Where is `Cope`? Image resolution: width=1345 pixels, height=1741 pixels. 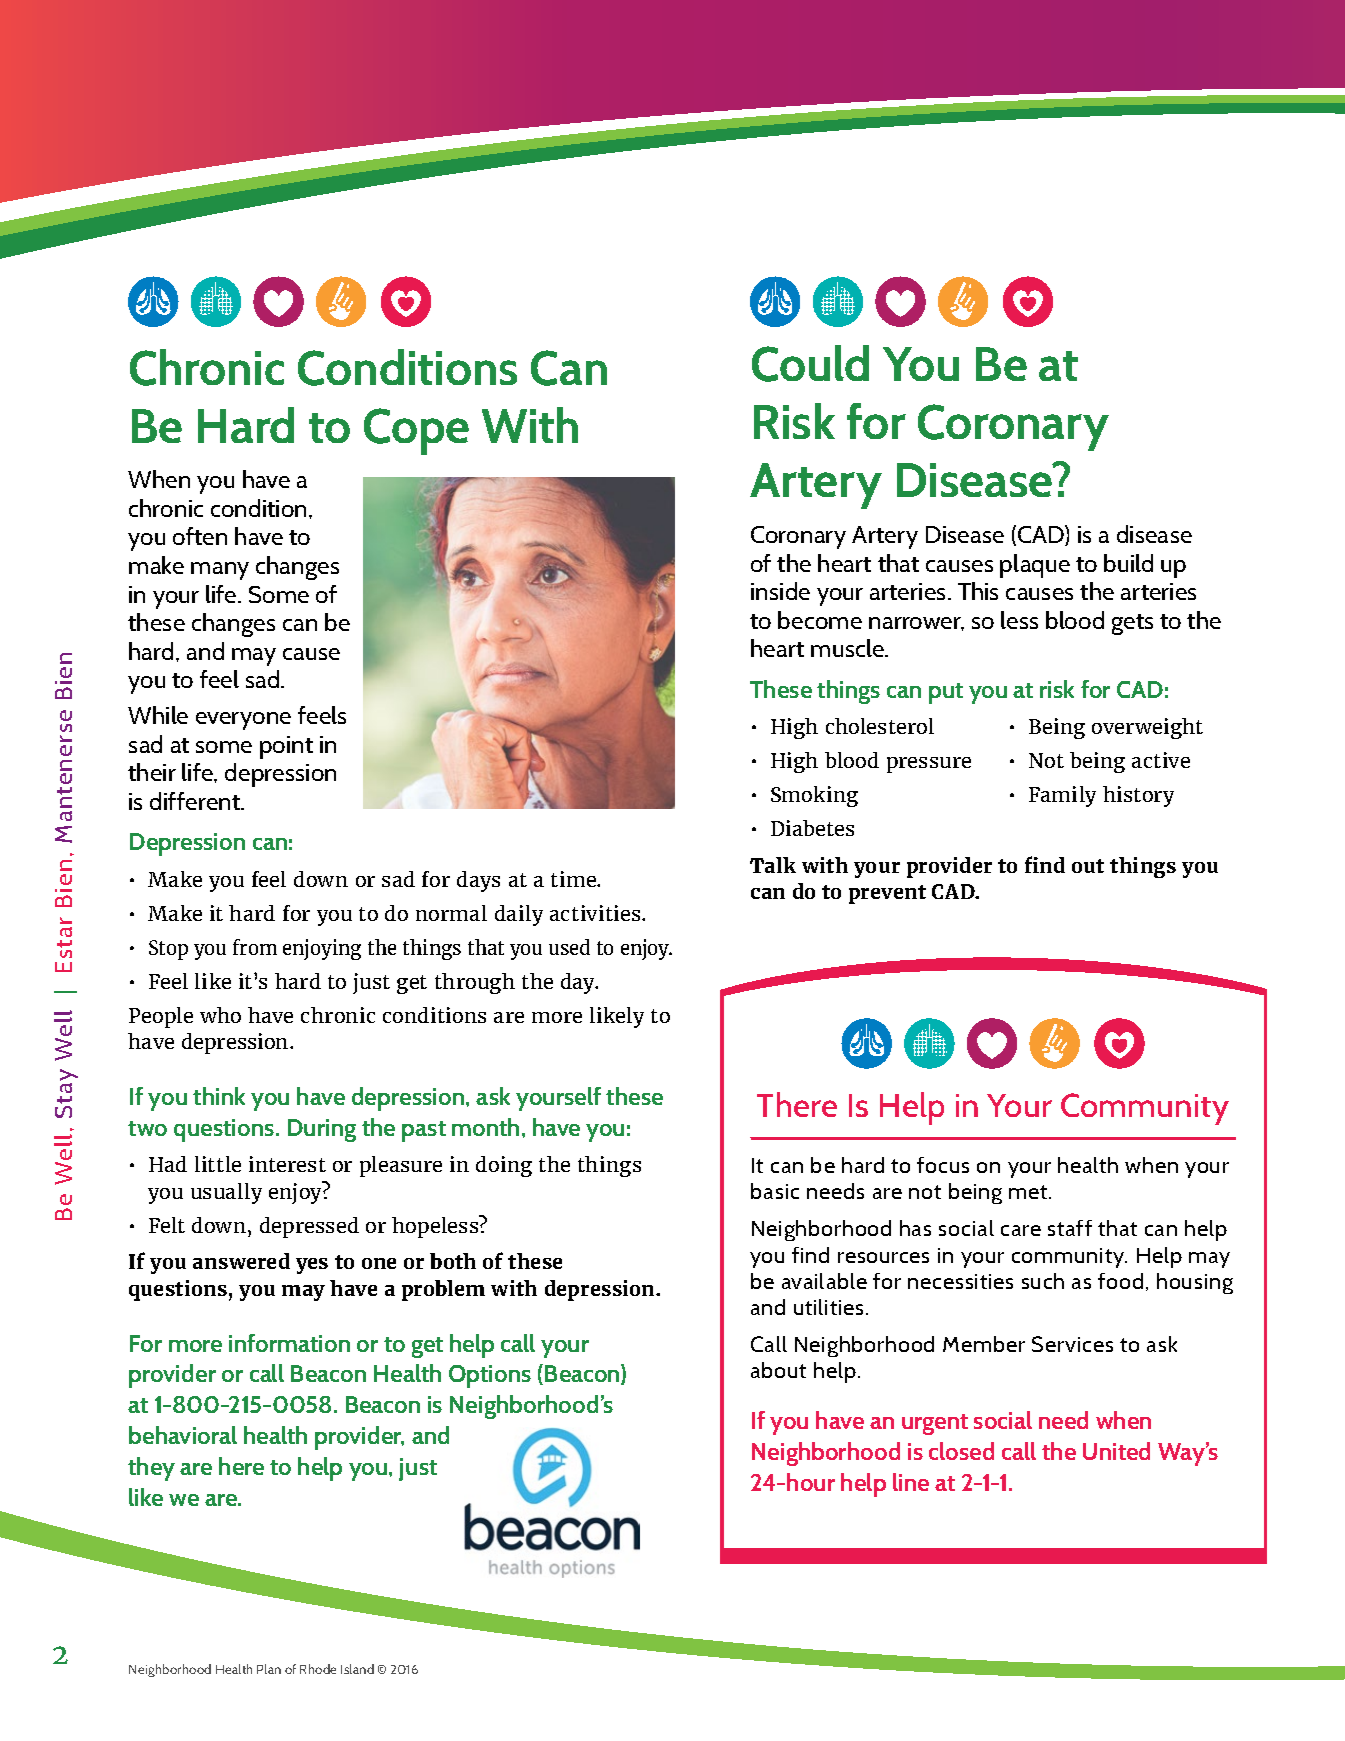
Cope is located at coordinates (416, 431).
